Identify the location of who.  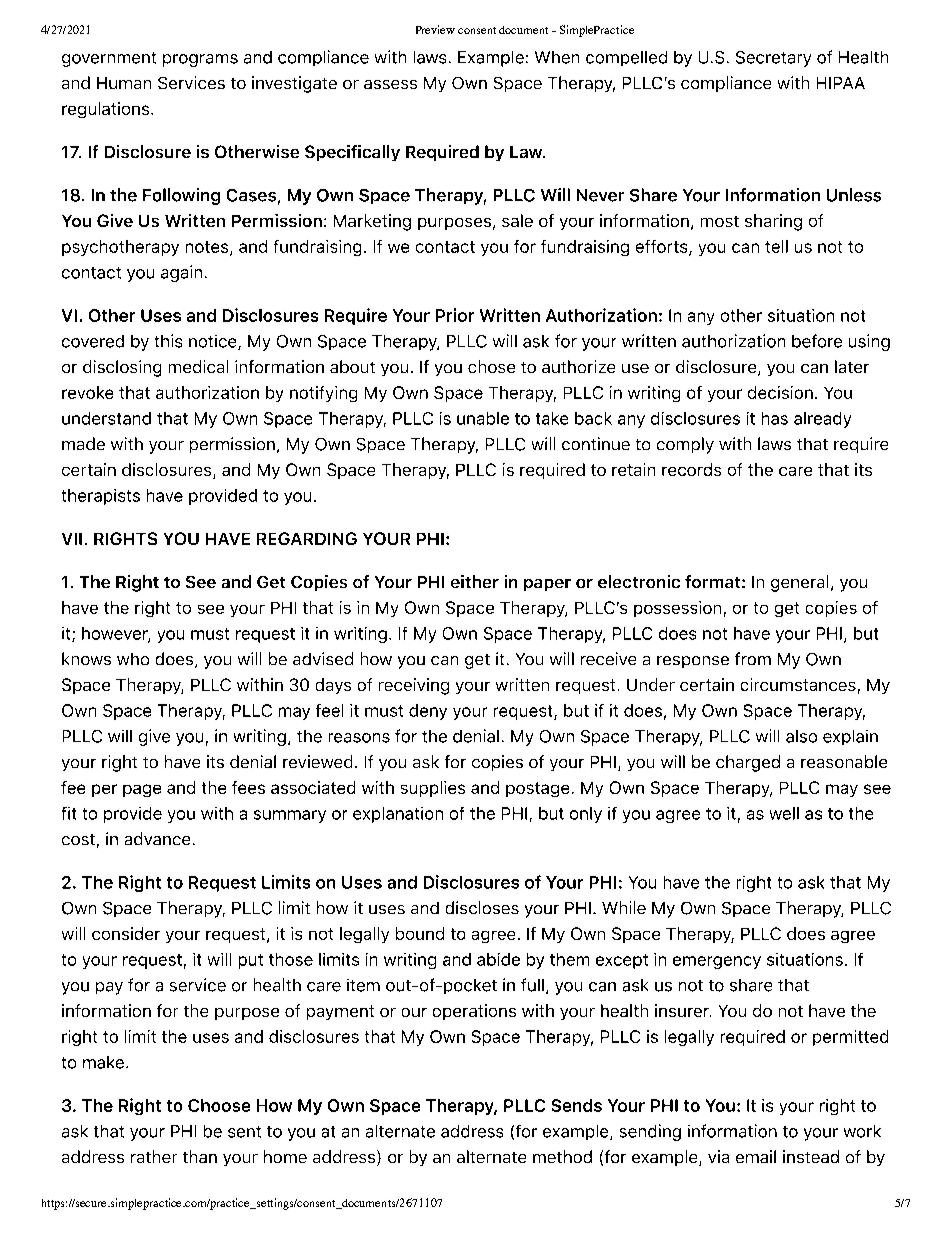
(133, 659).
